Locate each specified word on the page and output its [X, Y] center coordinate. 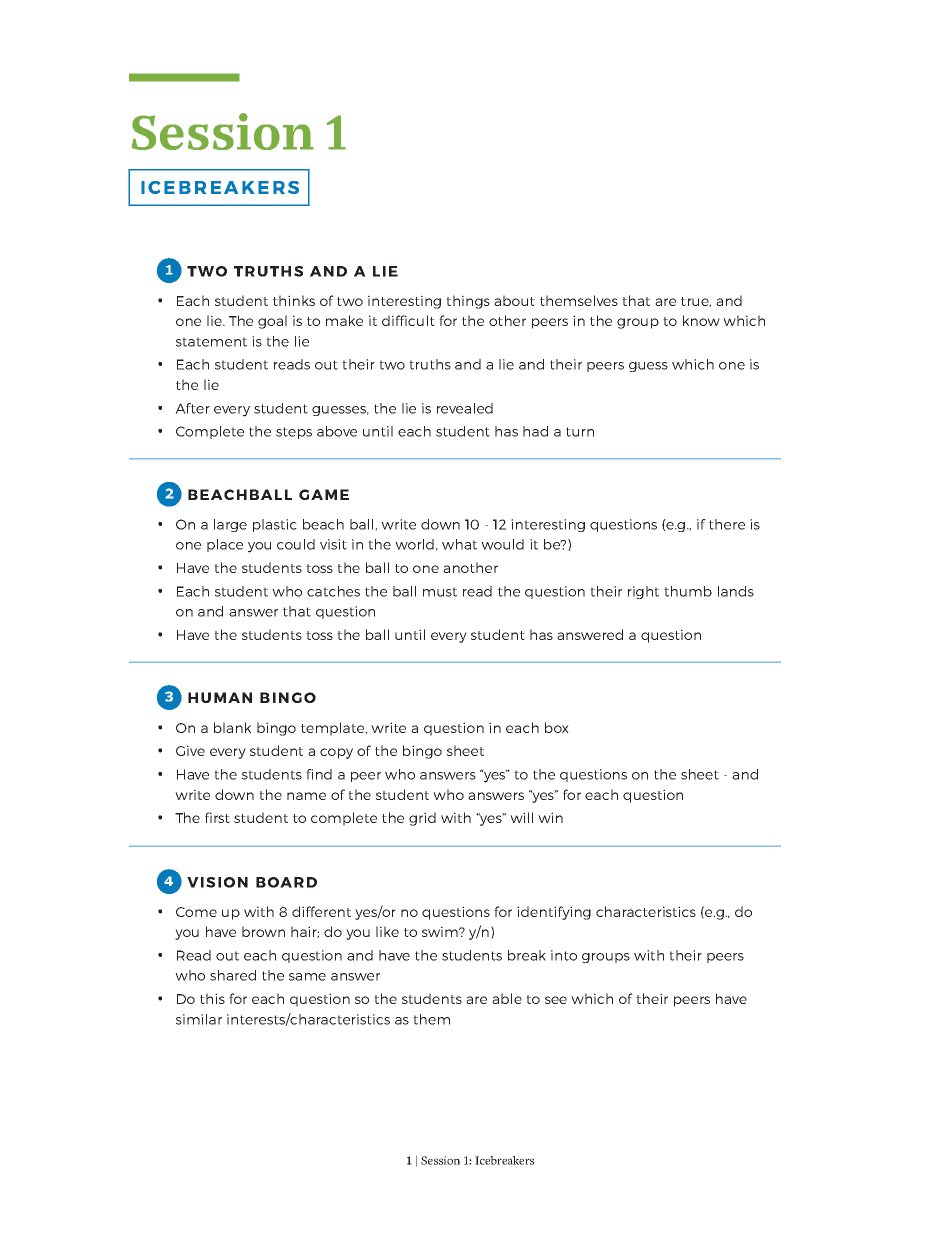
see [556, 1000]
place [225, 545]
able [507, 998]
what [459, 544]
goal [272, 322]
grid [422, 819]
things [468, 302]
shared [233, 975]
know [701, 320]
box [557, 727]
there [727, 524]
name [306, 796]
